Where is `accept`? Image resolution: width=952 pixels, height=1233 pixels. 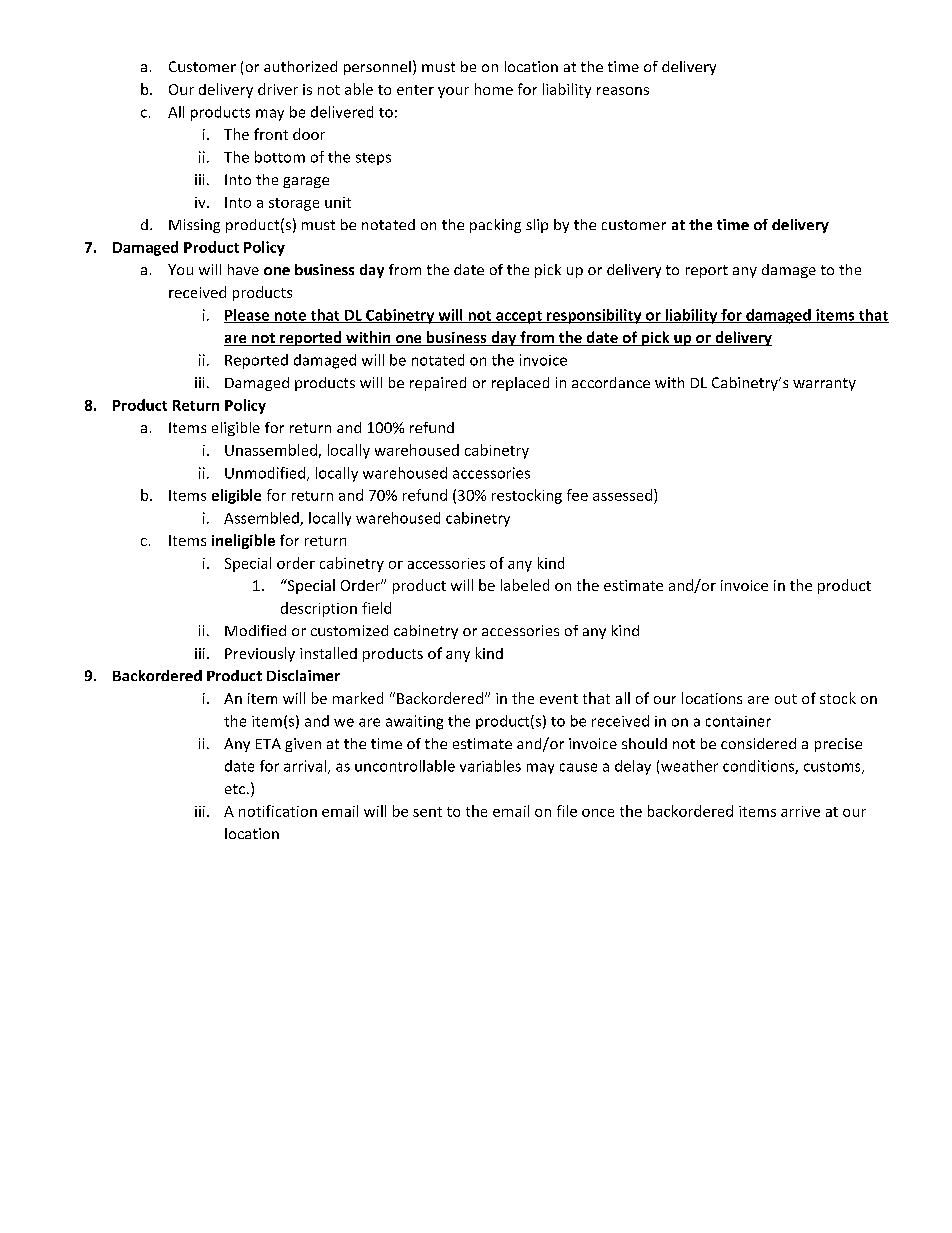
accept is located at coordinates (519, 317).
